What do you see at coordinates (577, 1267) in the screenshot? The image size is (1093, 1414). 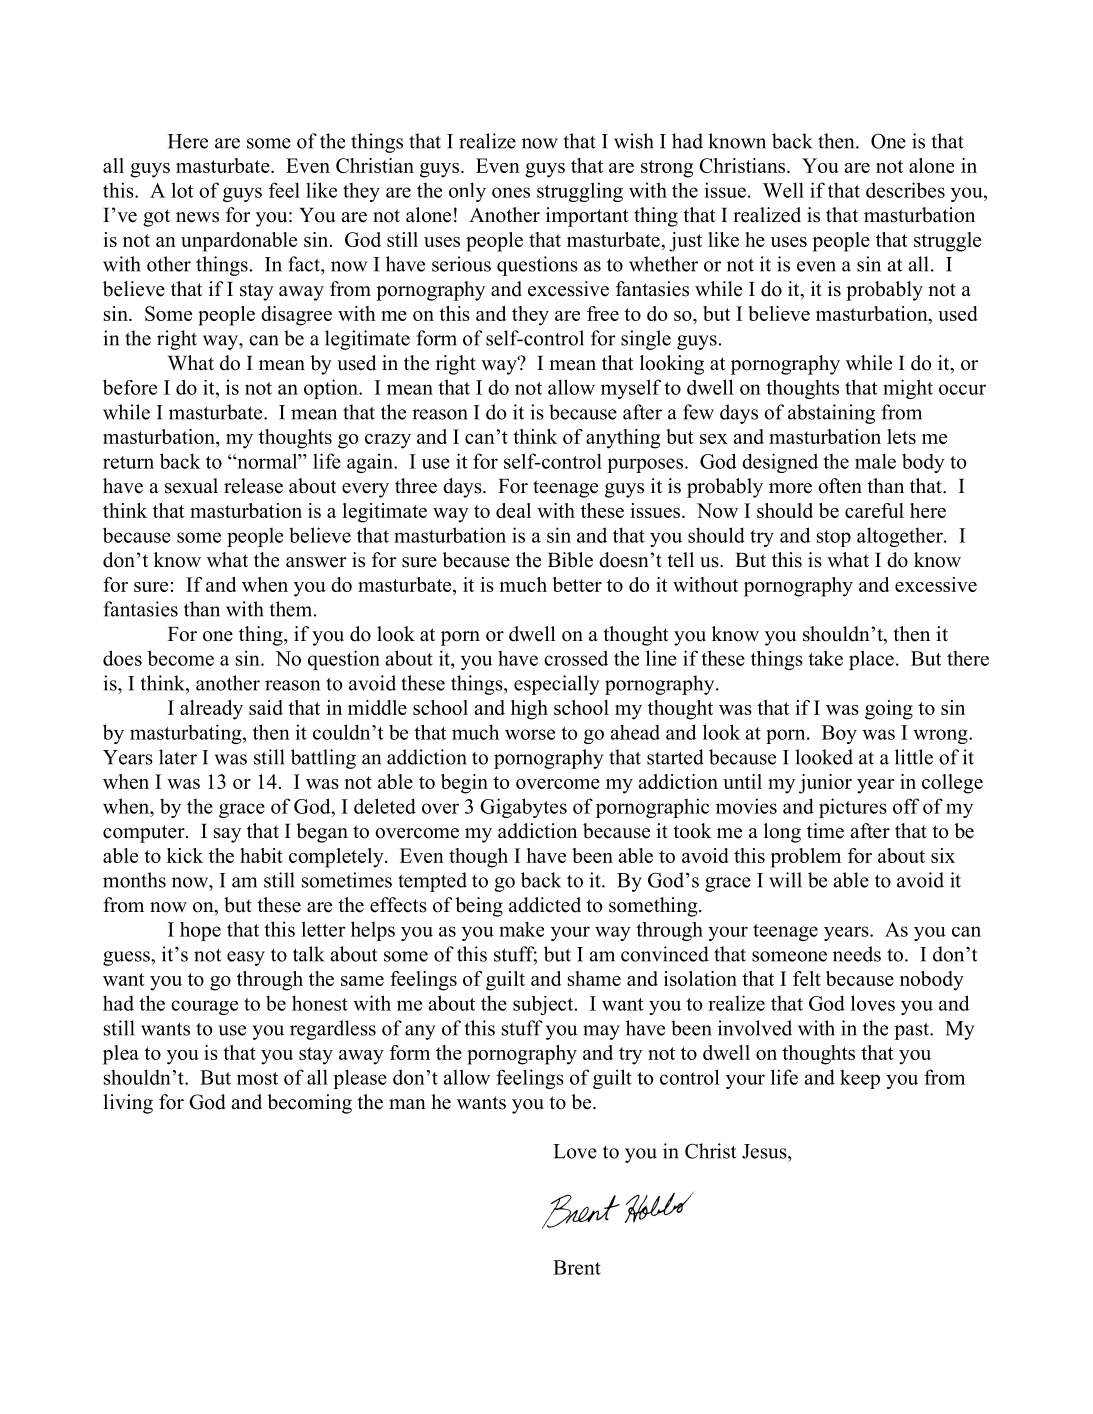 I see `Brent` at bounding box center [577, 1267].
